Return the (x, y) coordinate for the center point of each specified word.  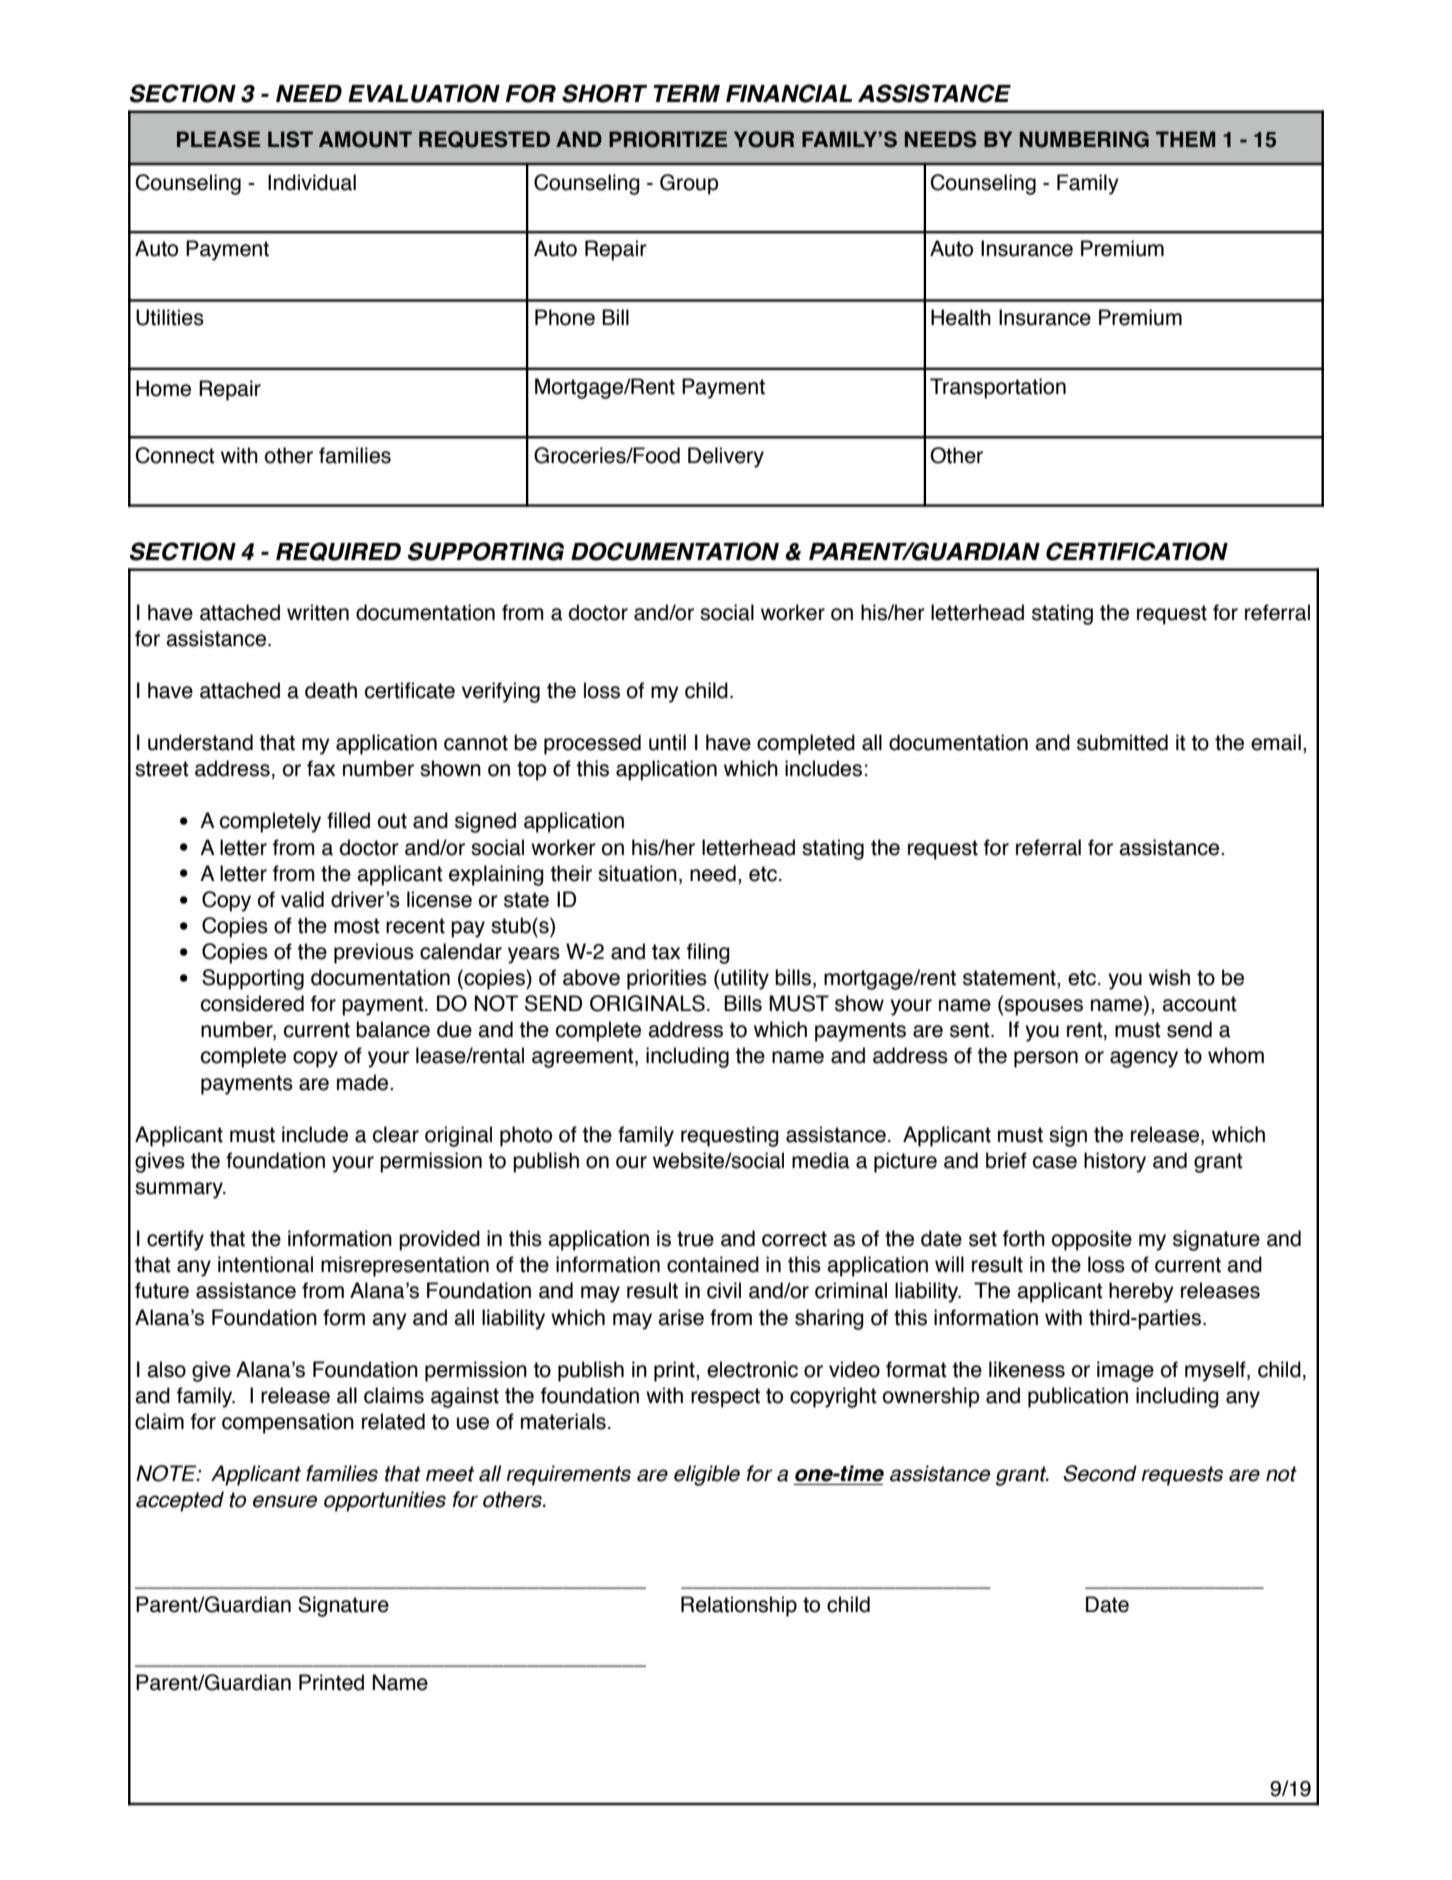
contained (713, 1264)
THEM (1185, 139)
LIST (290, 139)
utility (745, 979)
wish (1169, 977)
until (667, 742)
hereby (1141, 1292)
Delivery (726, 457)
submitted (1122, 742)
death (331, 690)
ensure (285, 1501)
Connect (175, 455)
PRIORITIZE (668, 139)
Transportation (998, 388)
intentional (265, 1264)
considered (252, 1003)
